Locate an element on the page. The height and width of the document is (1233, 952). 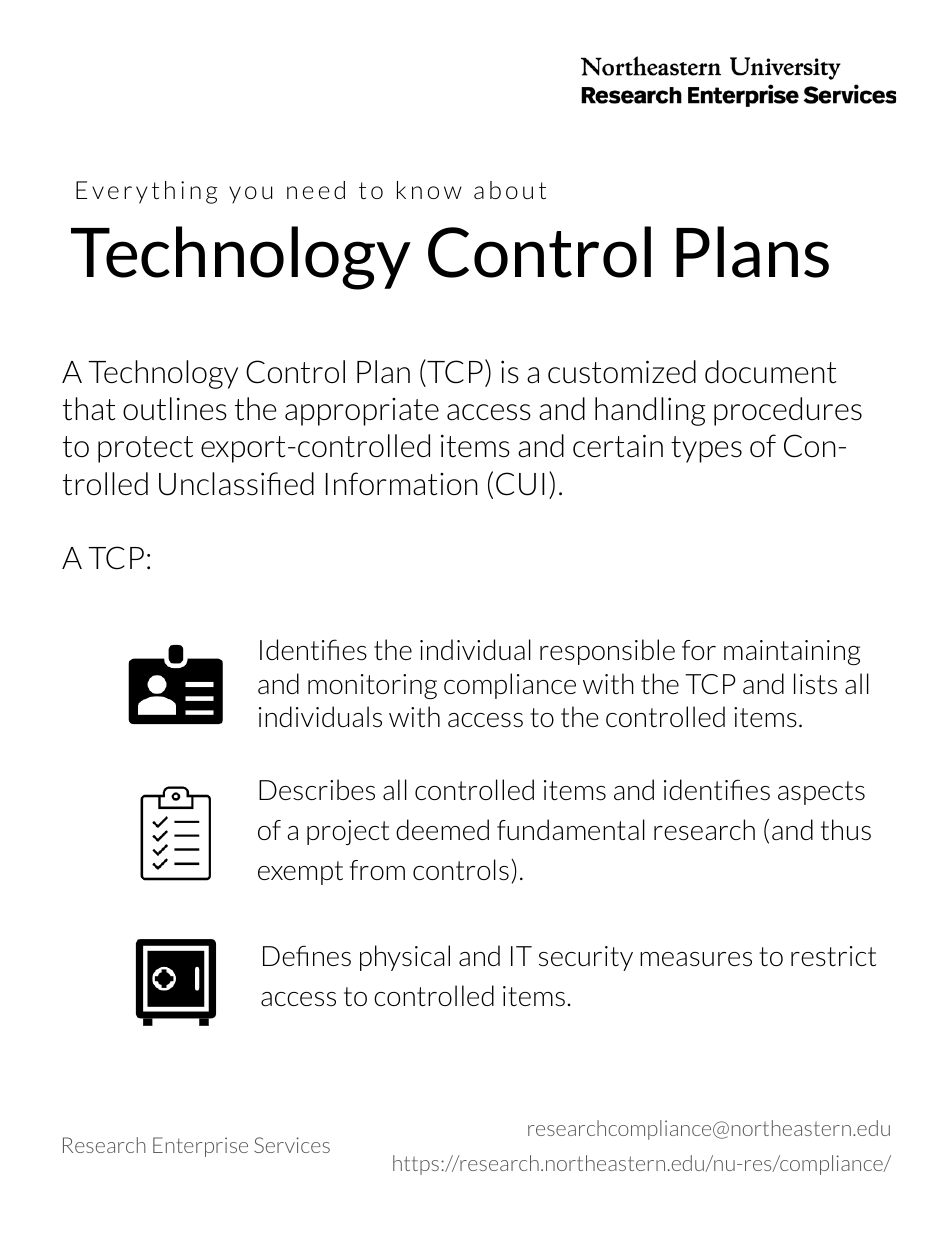
Describes is located at coordinates (317, 790).
